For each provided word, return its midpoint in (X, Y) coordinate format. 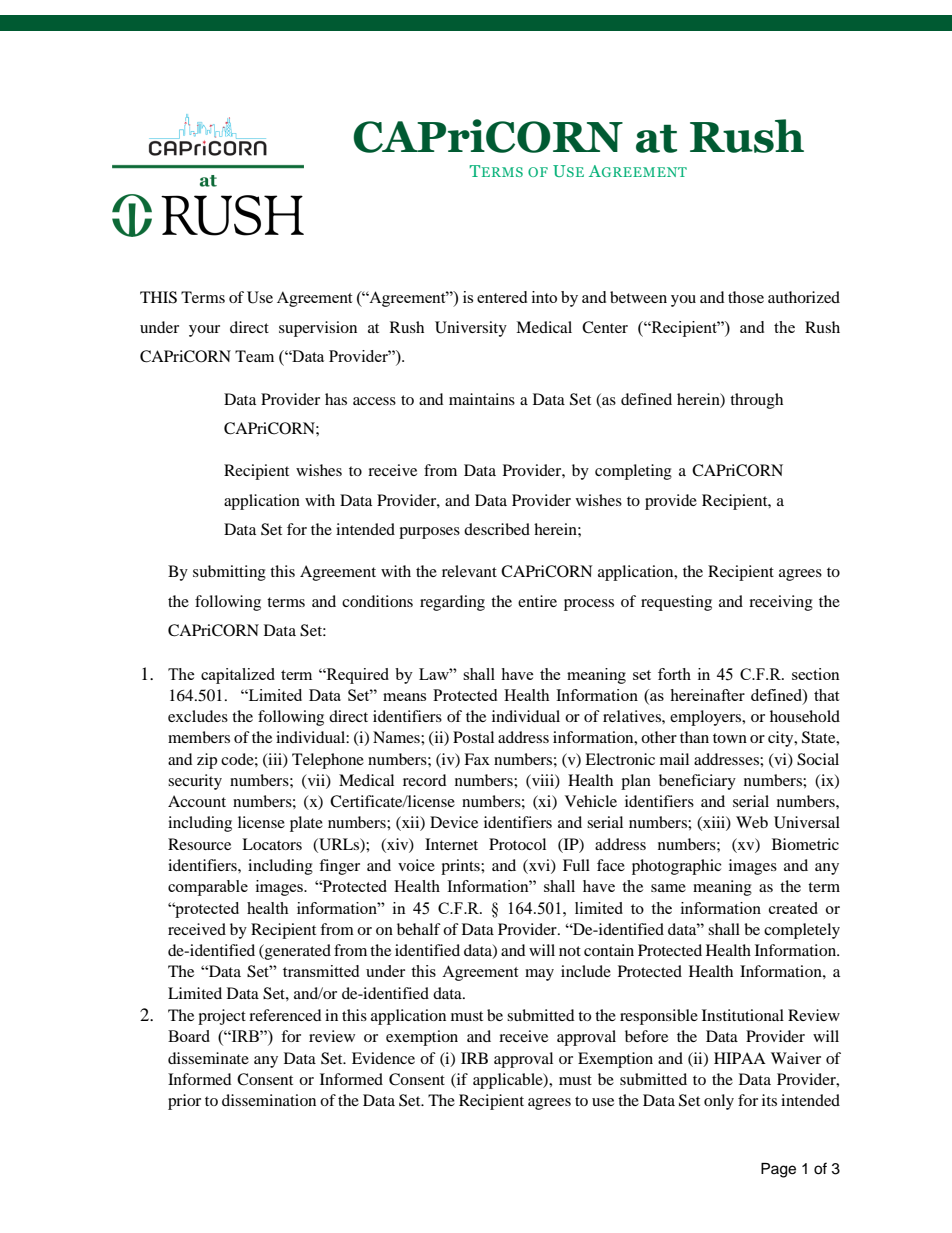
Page (778, 1170)
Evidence (383, 1058)
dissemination (269, 1100)
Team (254, 356)
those (746, 297)
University (471, 329)
